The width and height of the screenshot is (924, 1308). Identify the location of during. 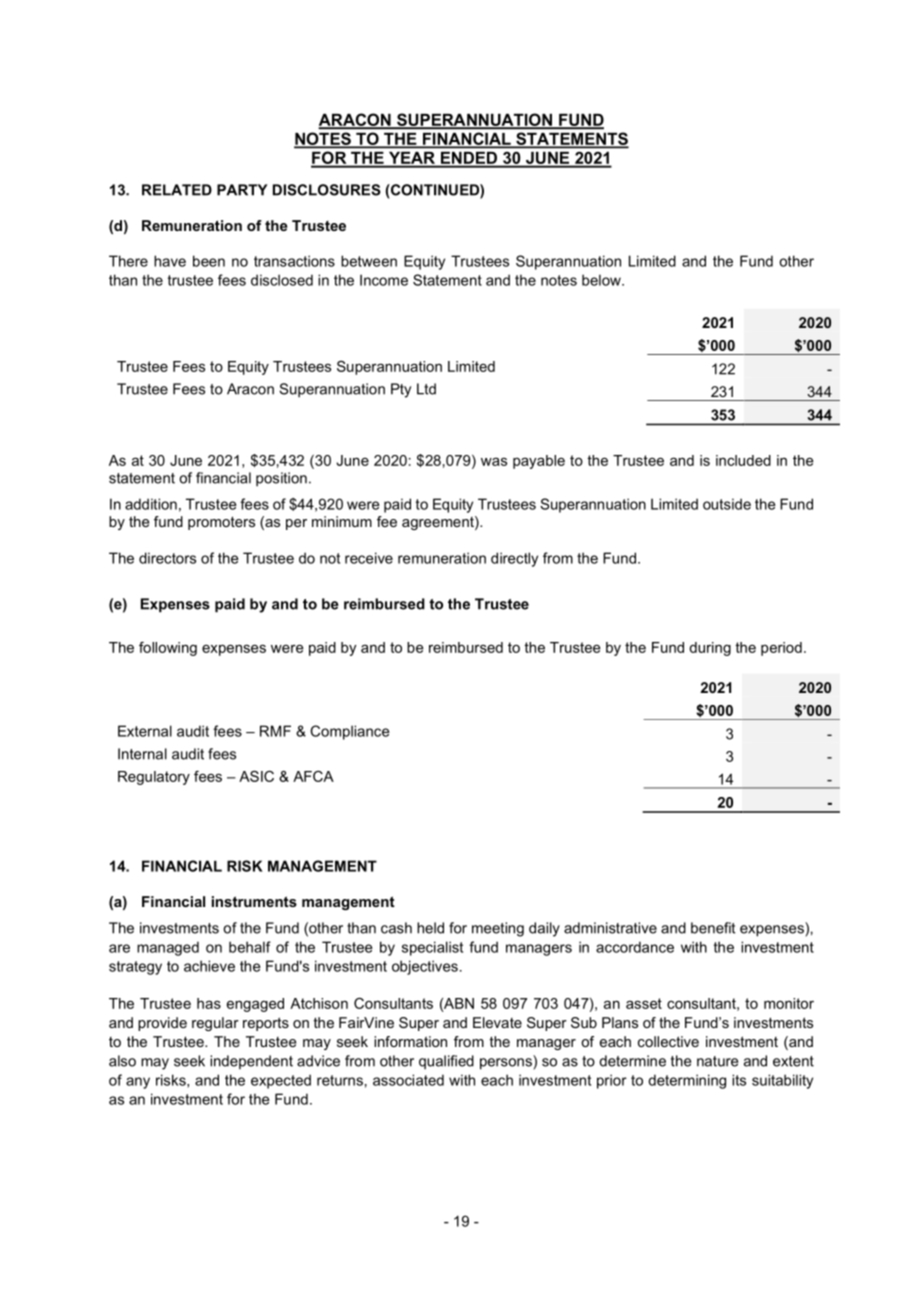
(710, 649).
